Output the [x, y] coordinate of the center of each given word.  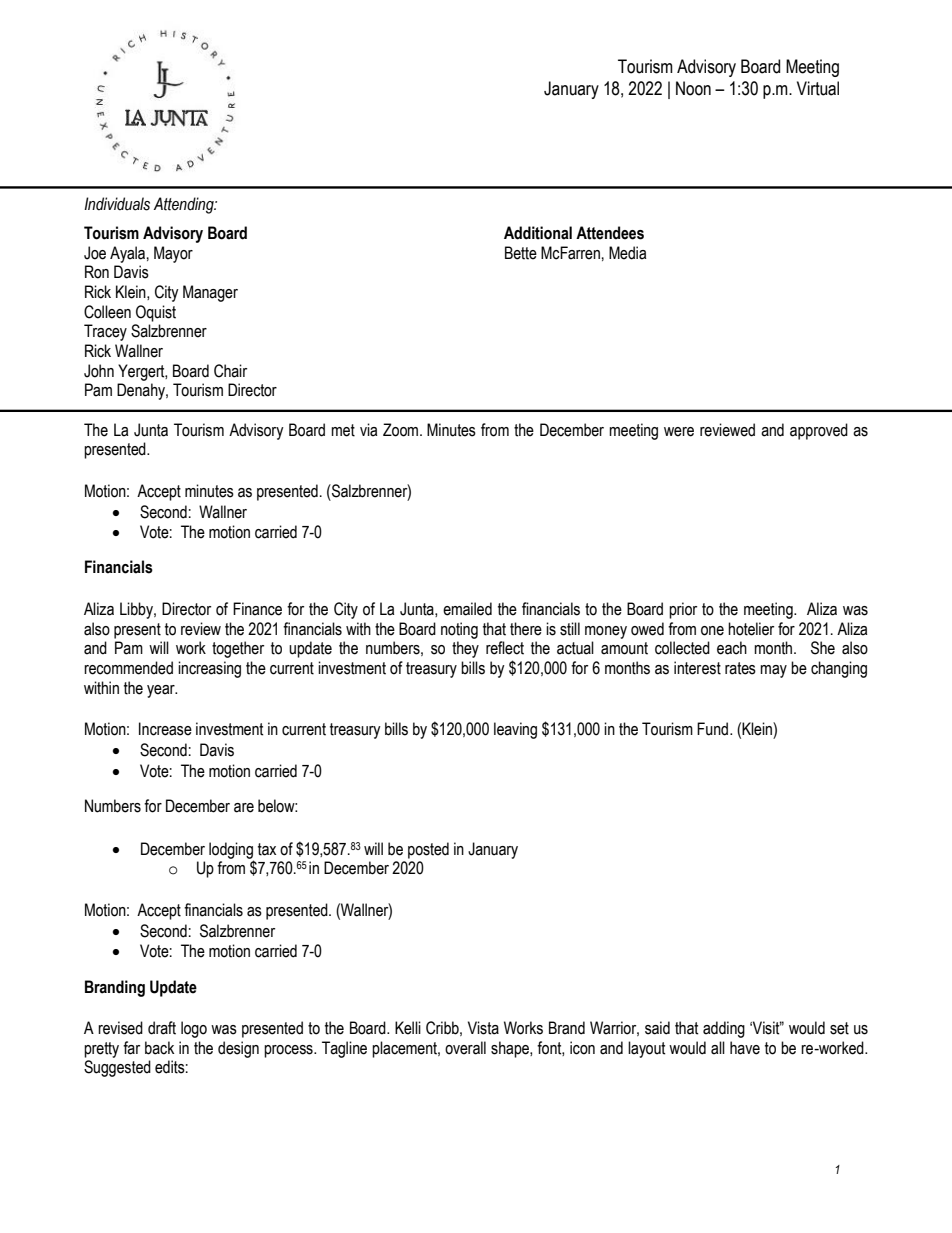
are [244, 808]
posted [428, 850]
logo [194, 1029]
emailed [467, 609]
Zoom [402, 430]
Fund [714, 729]
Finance [257, 609]
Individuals [117, 204]
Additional [538, 233]
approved [819, 431]
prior [683, 610]
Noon [693, 88]
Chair [230, 371]
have [745, 1048]
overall [465, 1048]
